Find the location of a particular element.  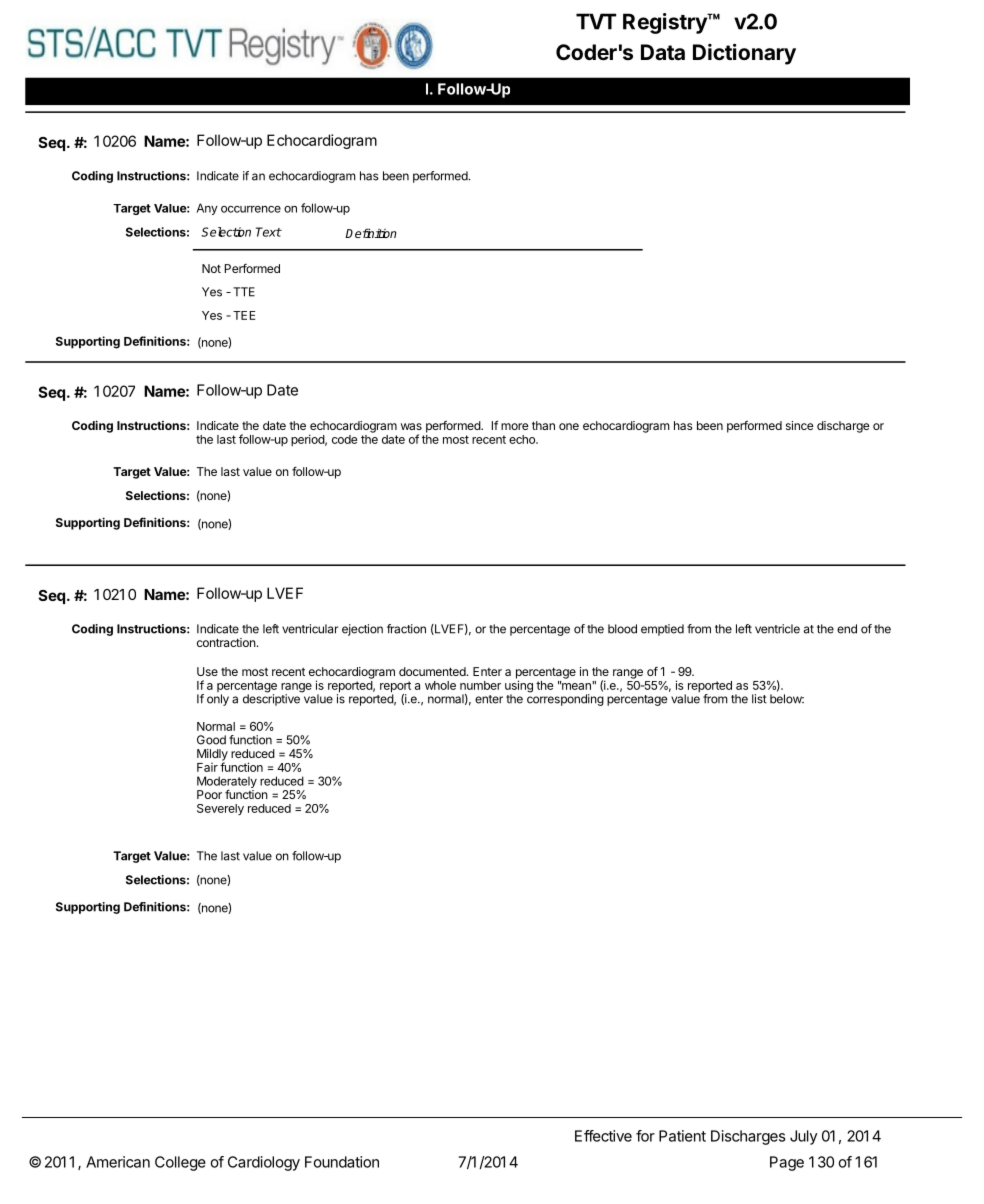

more is located at coordinates (515, 426).
